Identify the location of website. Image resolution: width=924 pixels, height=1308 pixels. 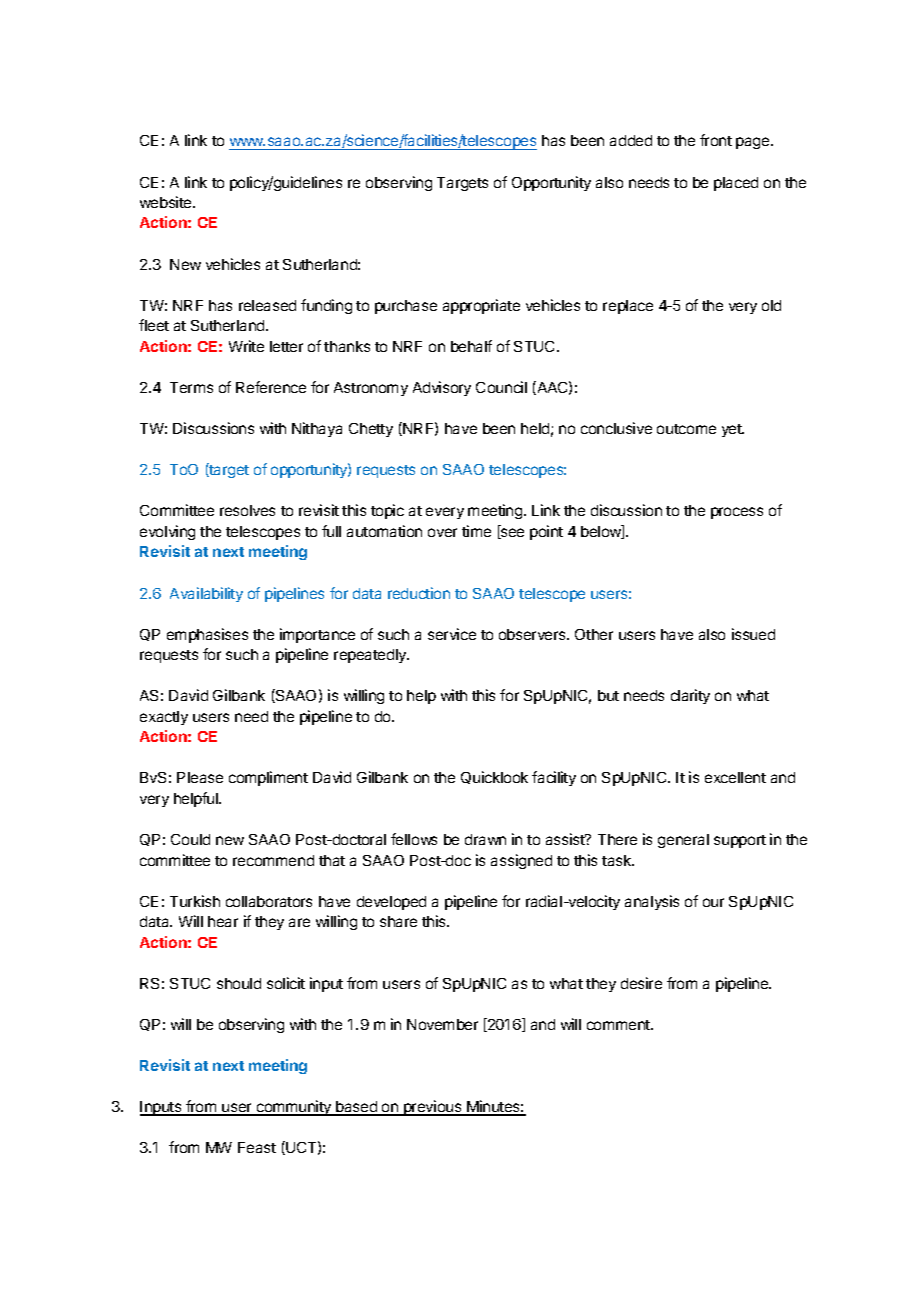
(167, 202).
